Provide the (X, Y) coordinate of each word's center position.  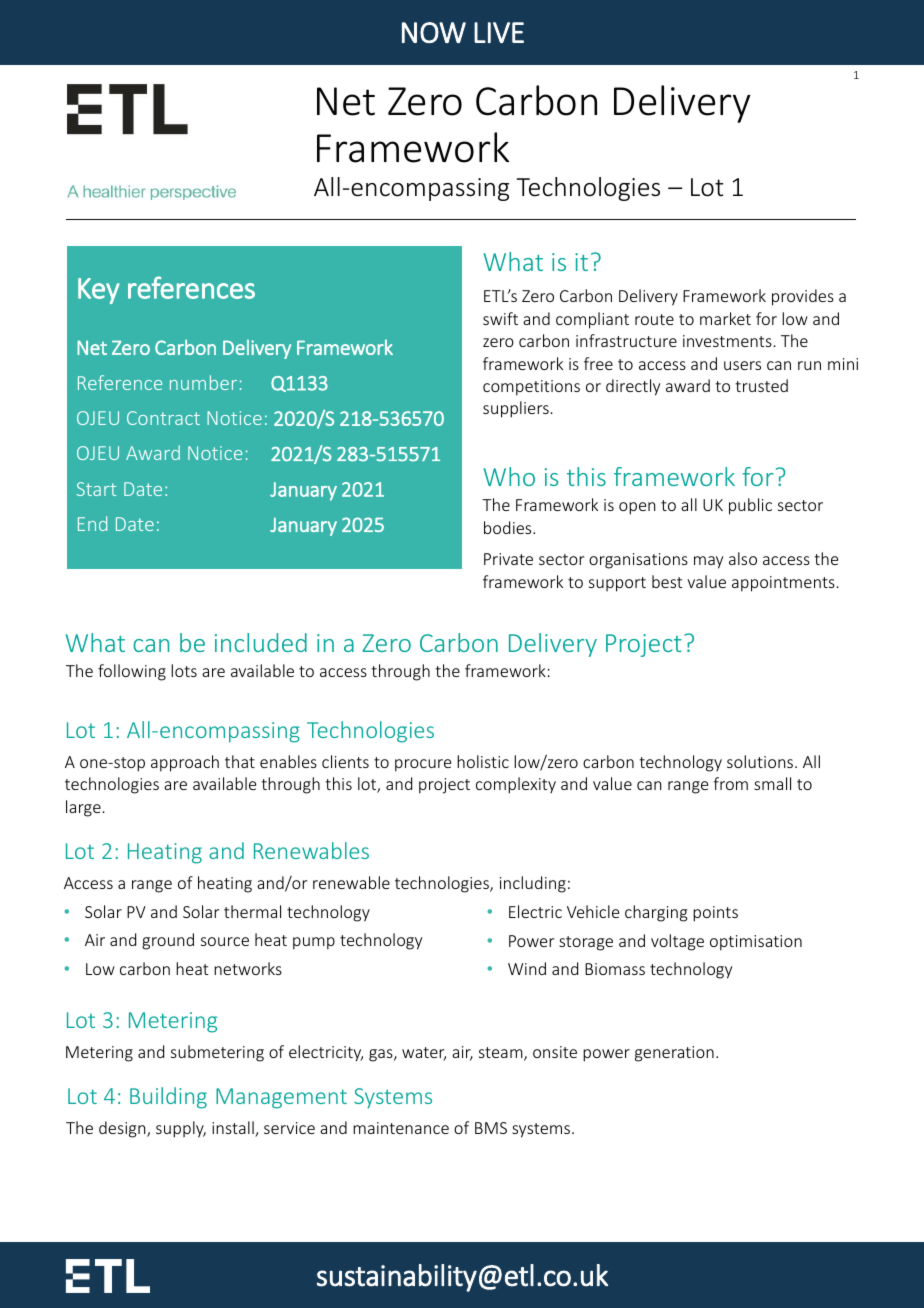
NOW (434, 32)
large (83, 808)
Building (168, 1098)
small (772, 783)
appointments (783, 584)
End (92, 523)
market (725, 318)
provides (803, 297)
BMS (491, 1128)
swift (500, 318)
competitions (531, 388)
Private (508, 559)
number (203, 382)
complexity (516, 785)
